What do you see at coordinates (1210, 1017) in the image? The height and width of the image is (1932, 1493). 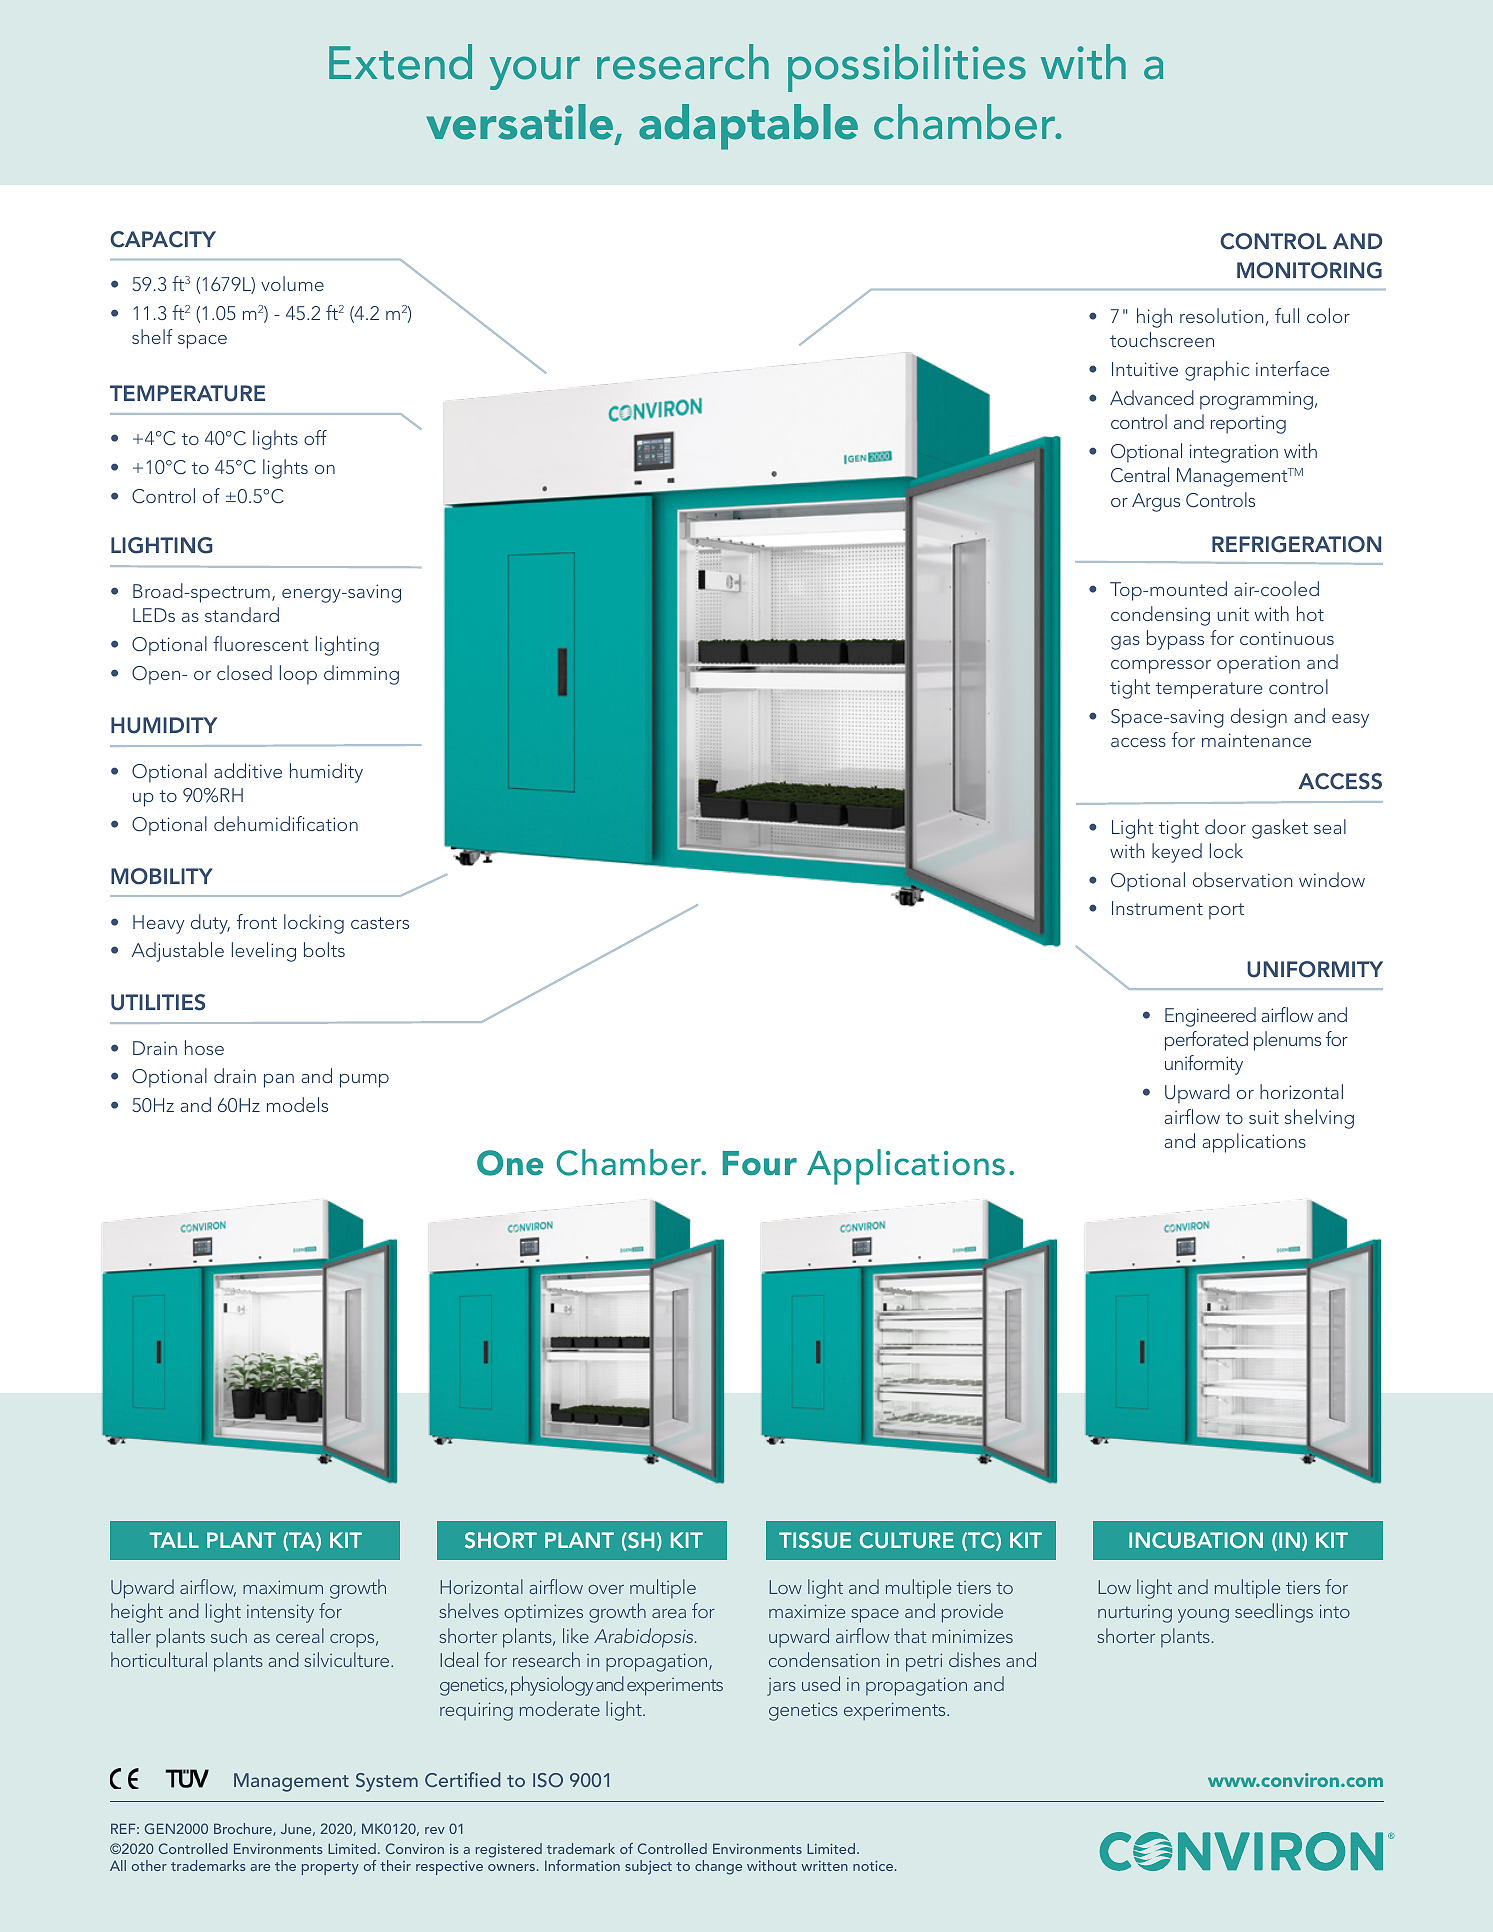 I see `Engineered` at bounding box center [1210, 1017].
